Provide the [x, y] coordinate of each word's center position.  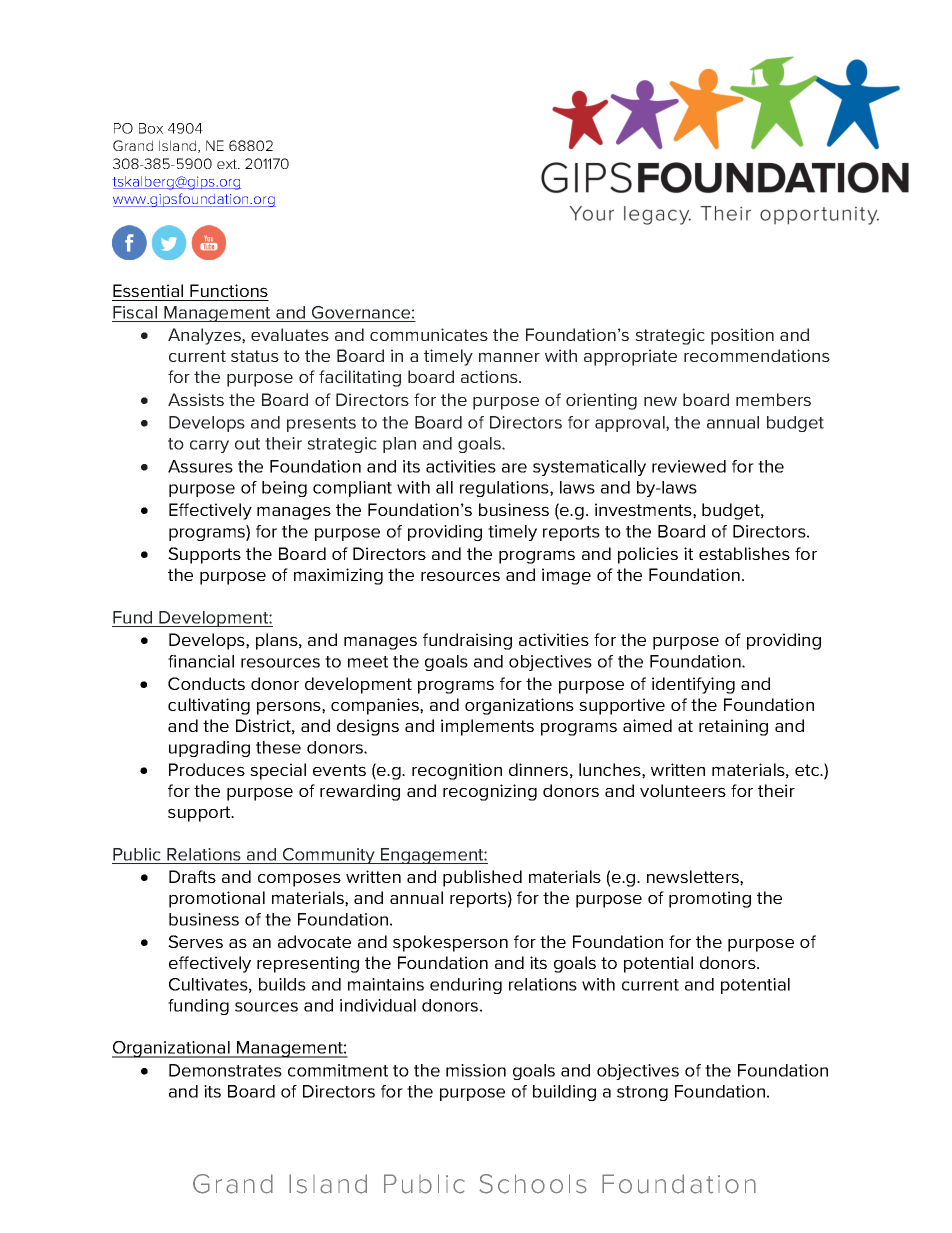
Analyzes [205, 336]
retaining [733, 727]
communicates [429, 334]
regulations [505, 489]
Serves [195, 941]
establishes [744, 553]
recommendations [757, 355]
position [742, 336]
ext [228, 164]
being [284, 489]
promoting [710, 899]
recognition [457, 771]
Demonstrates [225, 1070]
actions [490, 376]
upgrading [209, 749]
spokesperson [450, 943]
